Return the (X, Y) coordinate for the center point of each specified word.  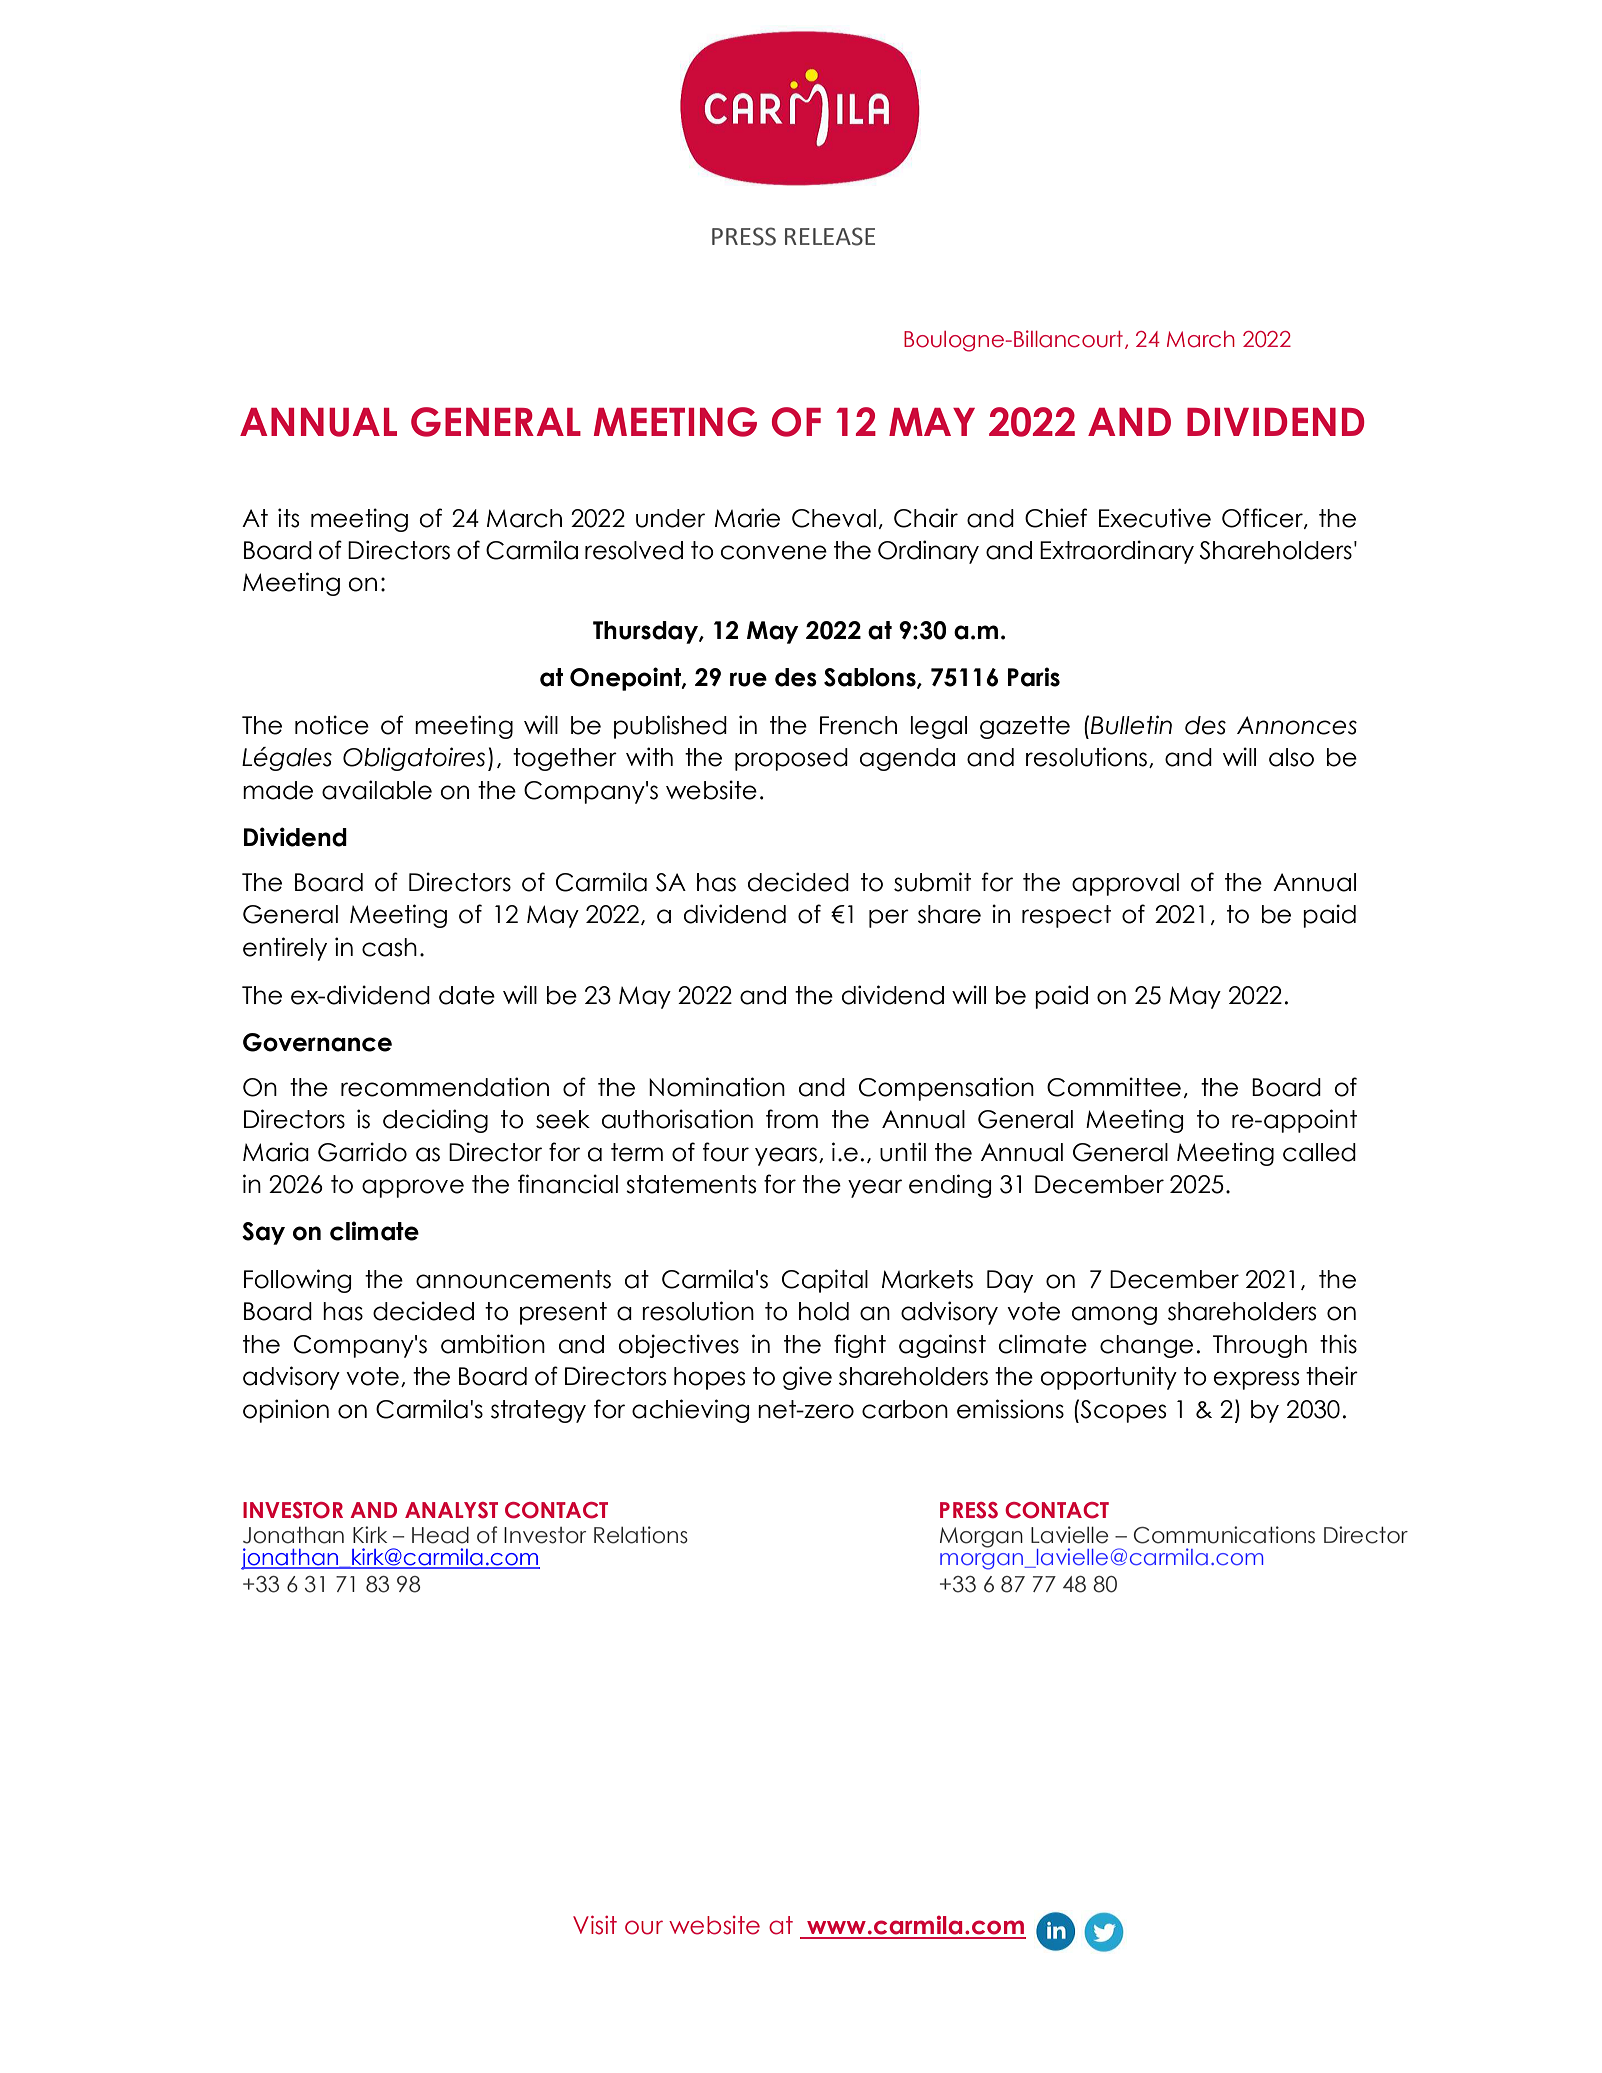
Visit (595, 1925)
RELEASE (830, 236)
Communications (1224, 1535)
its (288, 518)
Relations (641, 1535)
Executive (1155, 518)
